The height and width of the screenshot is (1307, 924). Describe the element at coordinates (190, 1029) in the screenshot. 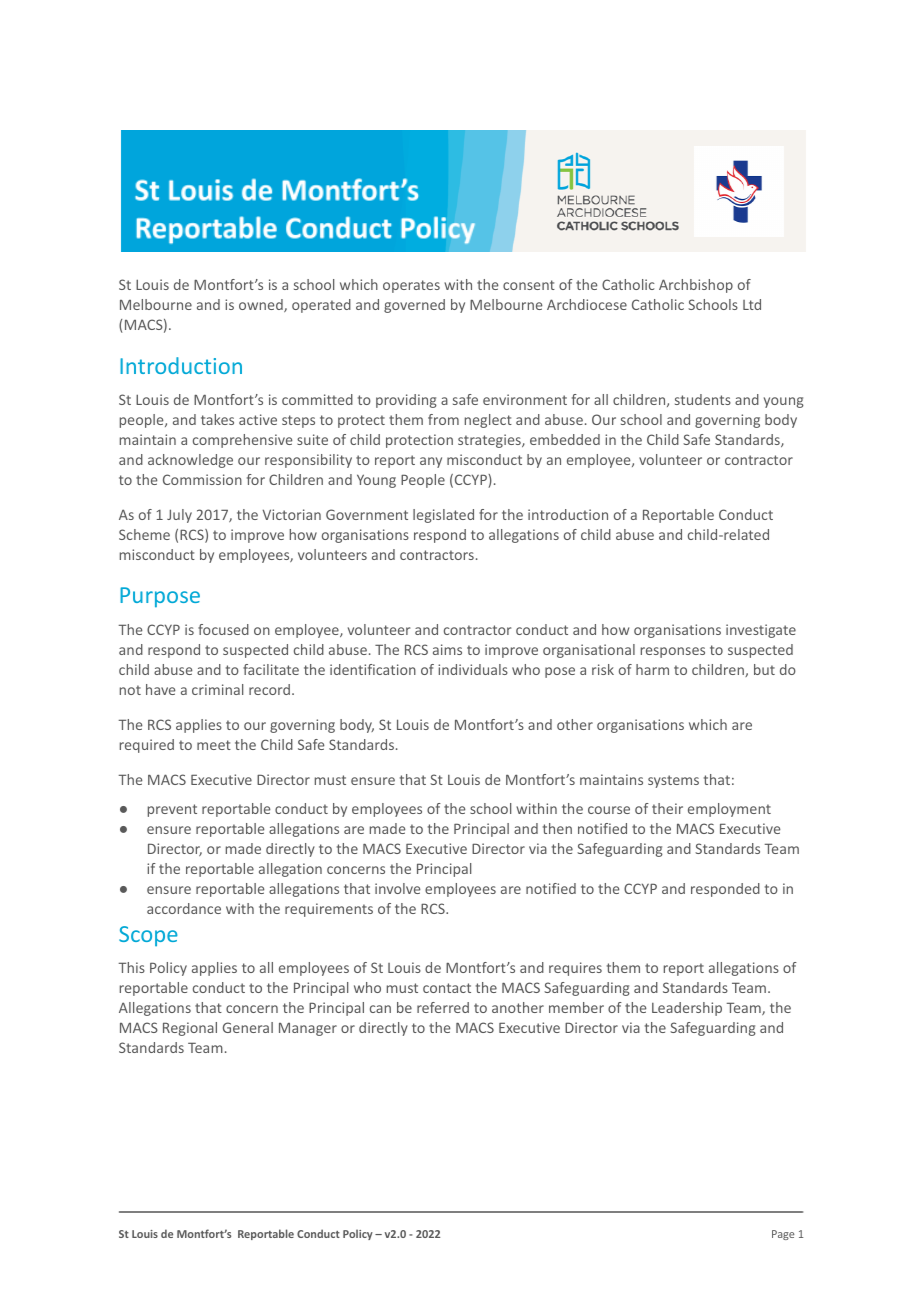

I see `Regional` at that location.
